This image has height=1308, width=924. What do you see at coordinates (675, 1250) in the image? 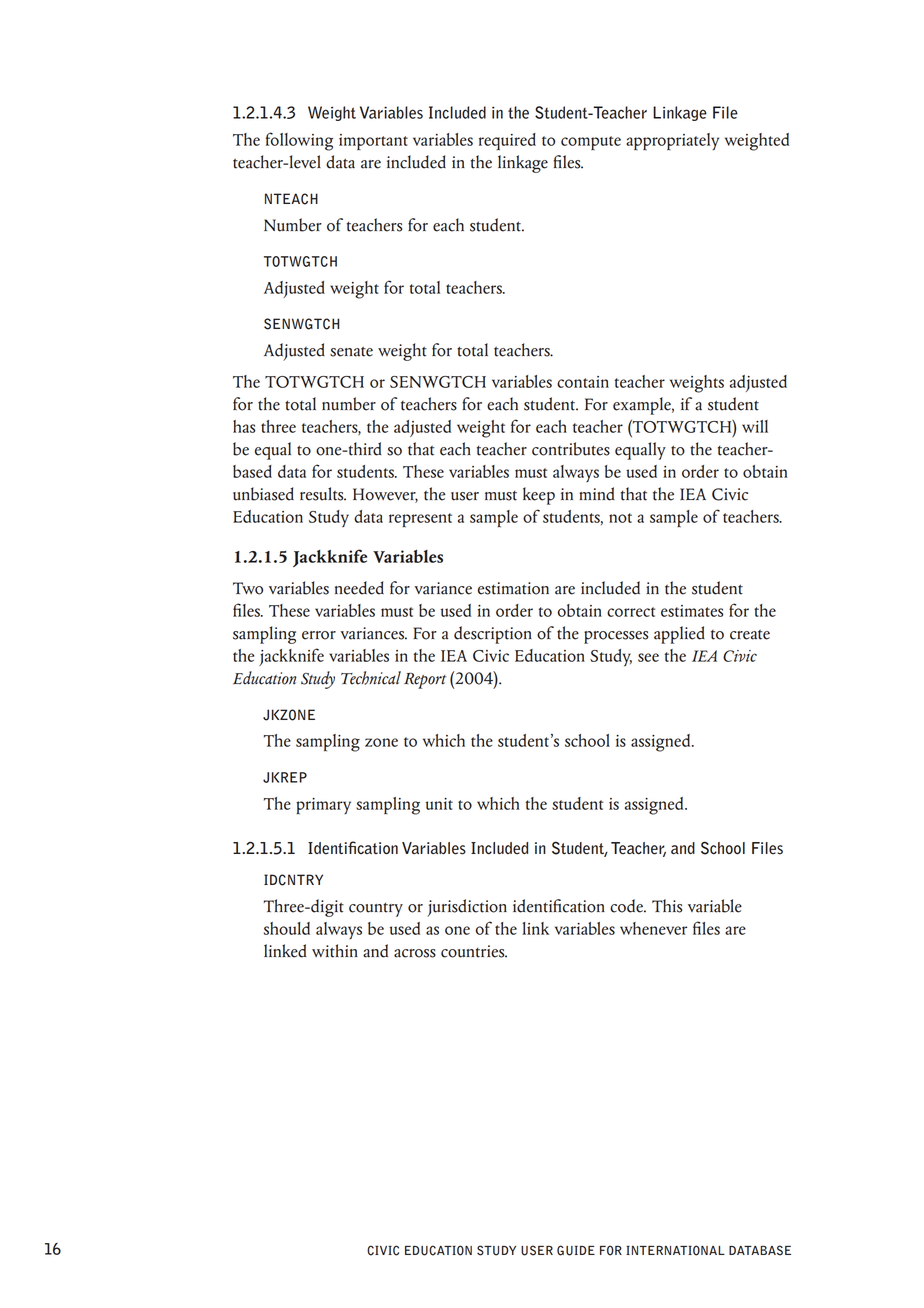
I see `INTERNATIONAL` at bounding box center [675, 1250].
